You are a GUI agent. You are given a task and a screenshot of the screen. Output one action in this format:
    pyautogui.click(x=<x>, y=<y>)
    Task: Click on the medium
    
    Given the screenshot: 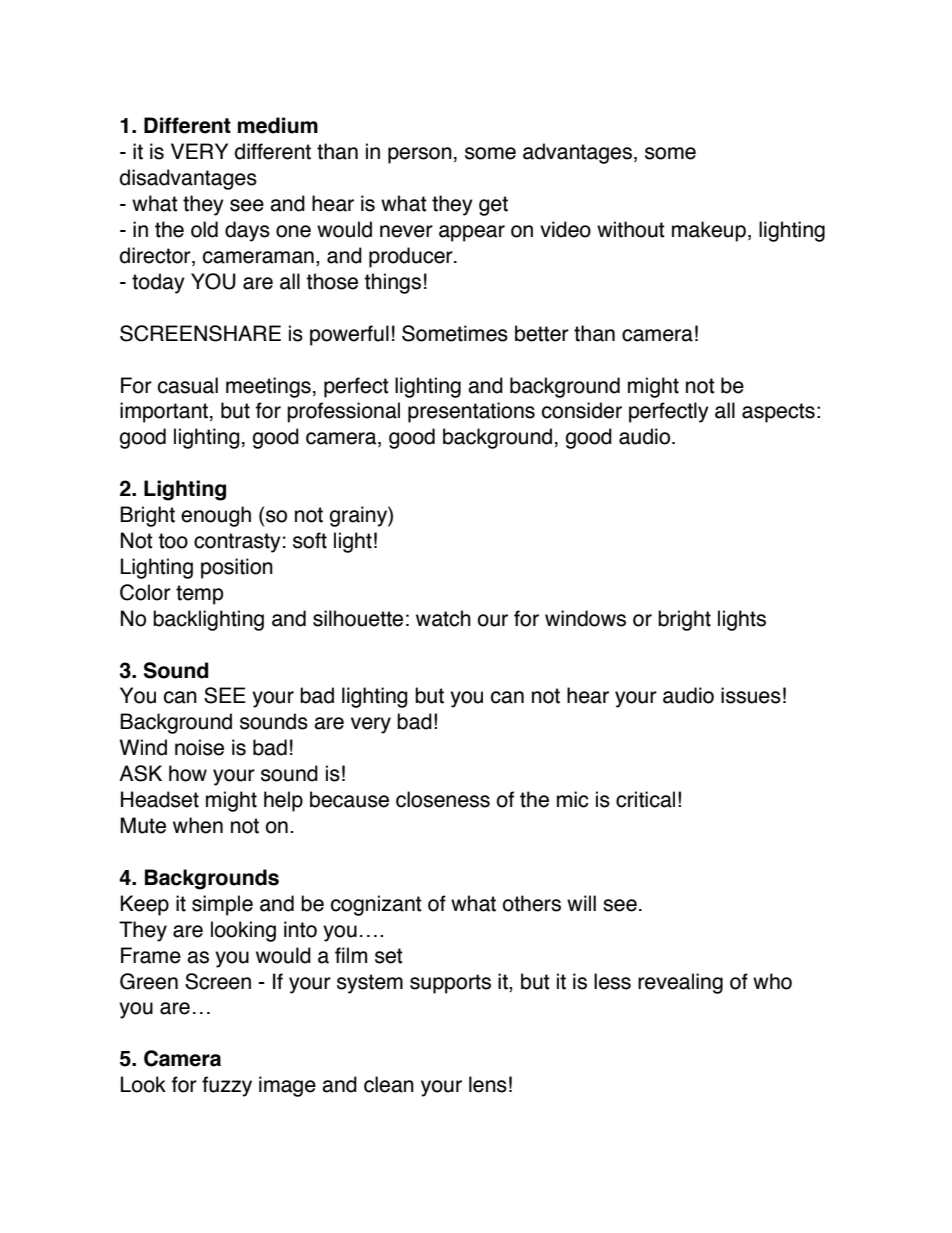 What is the action you would take?
    pyautogui.click(x=278, y=125)
